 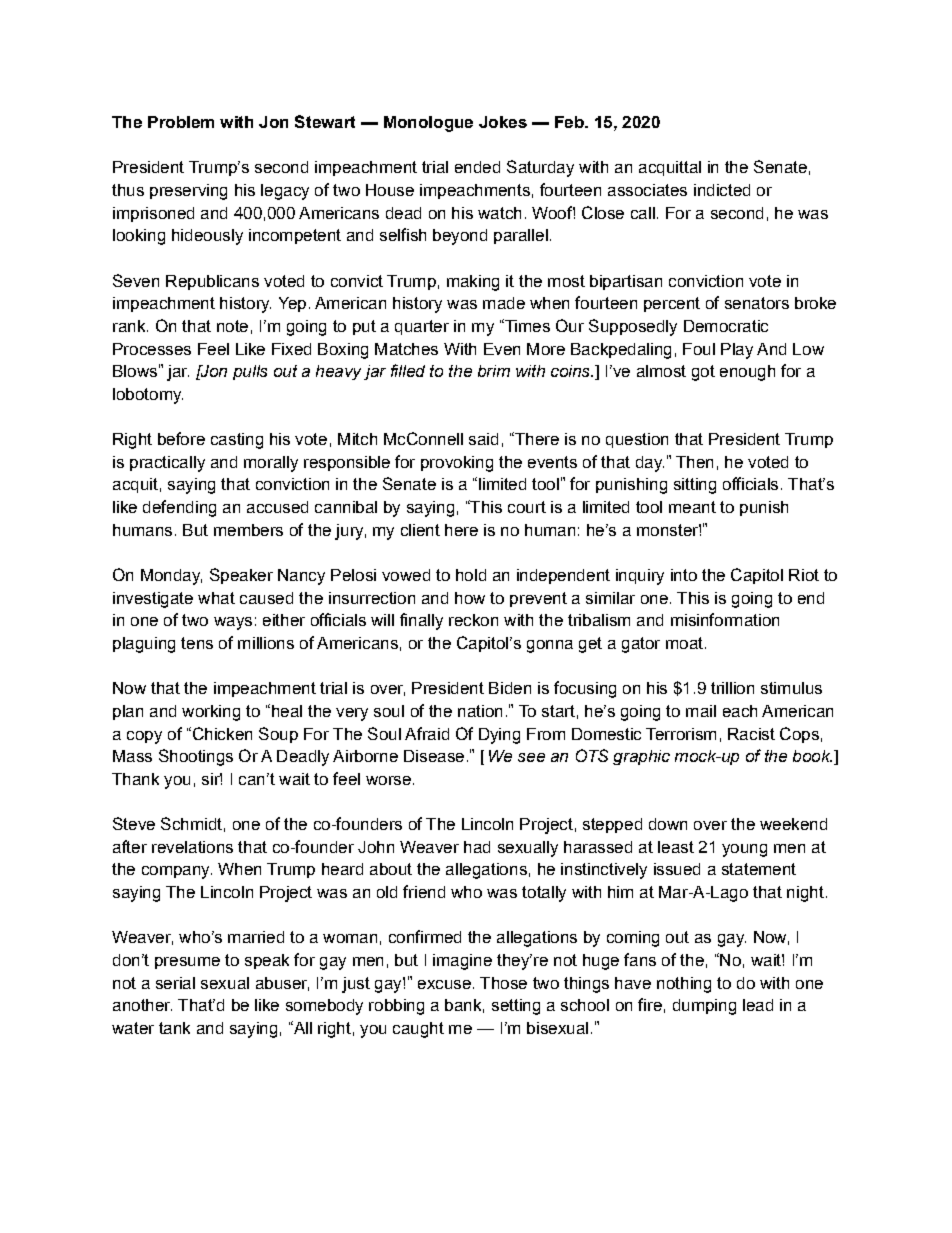 I want to click on excuse, so click(x=444, y=984).
